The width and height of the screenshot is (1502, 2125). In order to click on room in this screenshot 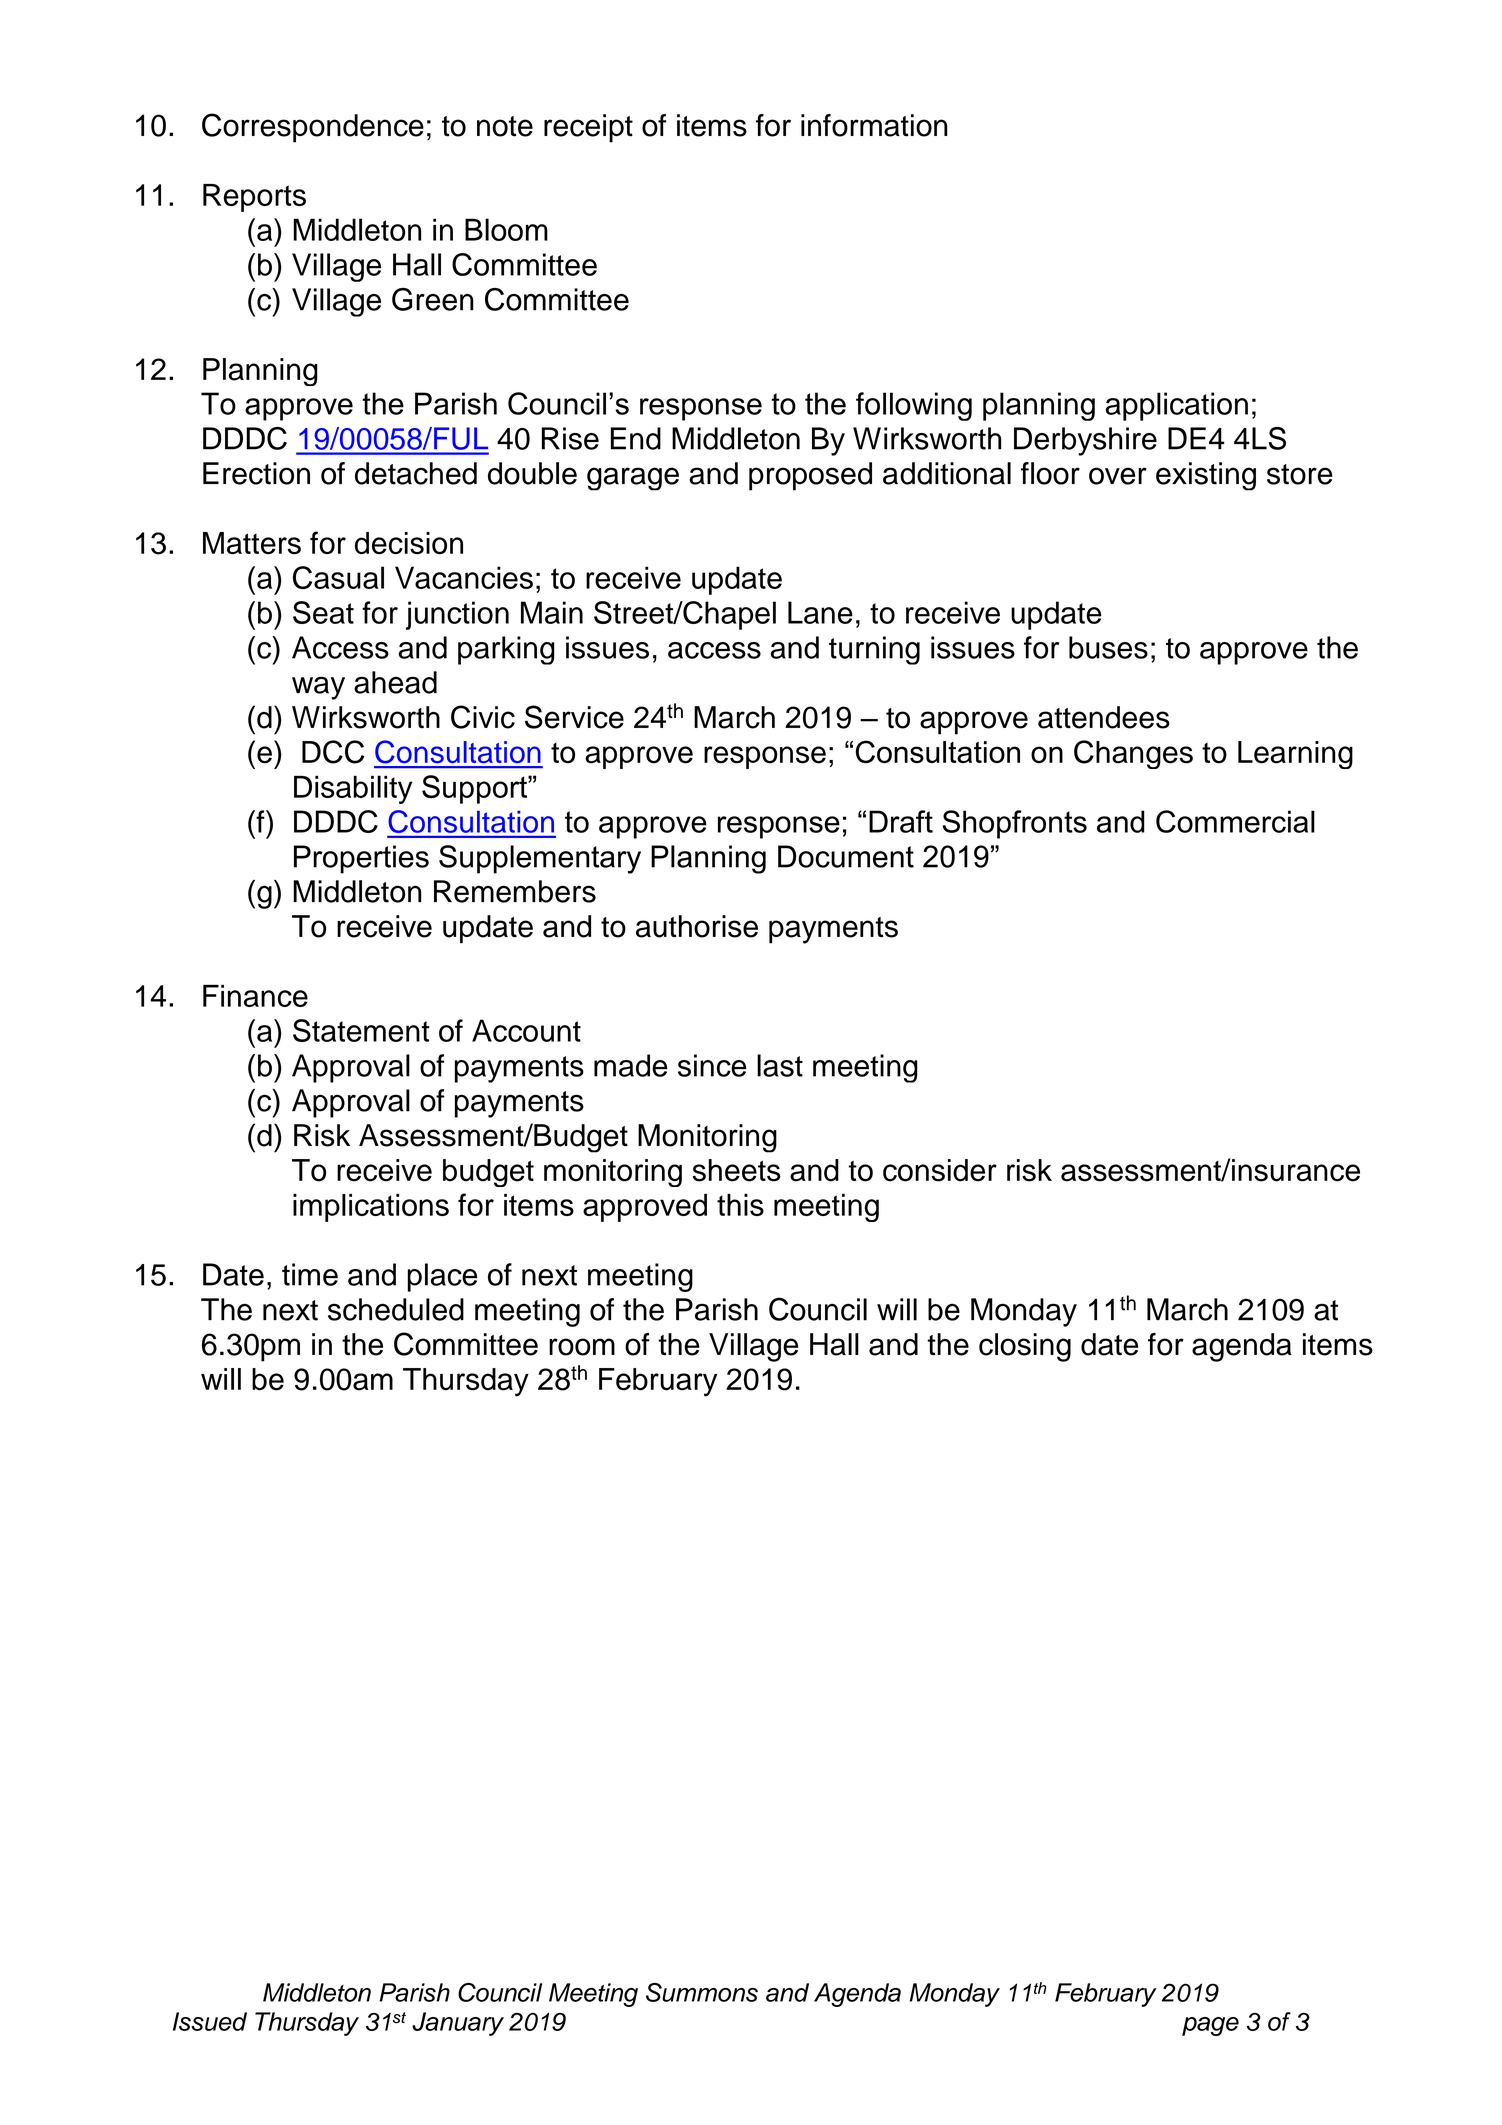, I will do `click(582, 1347)`.
